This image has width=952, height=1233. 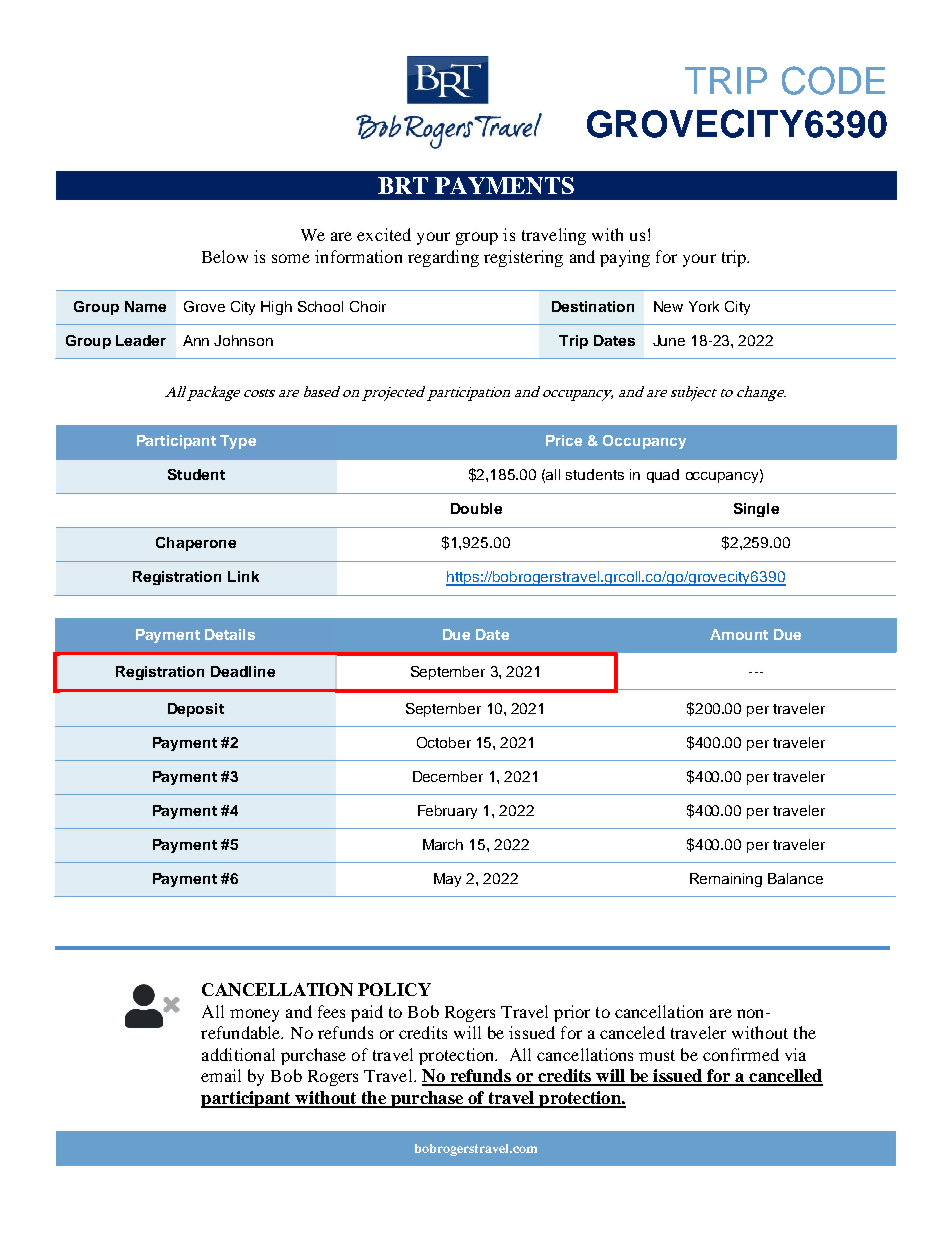 What do you see at coordinates (726, 880) in the image?
I see `Remaining` at bounding box center [726, 880].
